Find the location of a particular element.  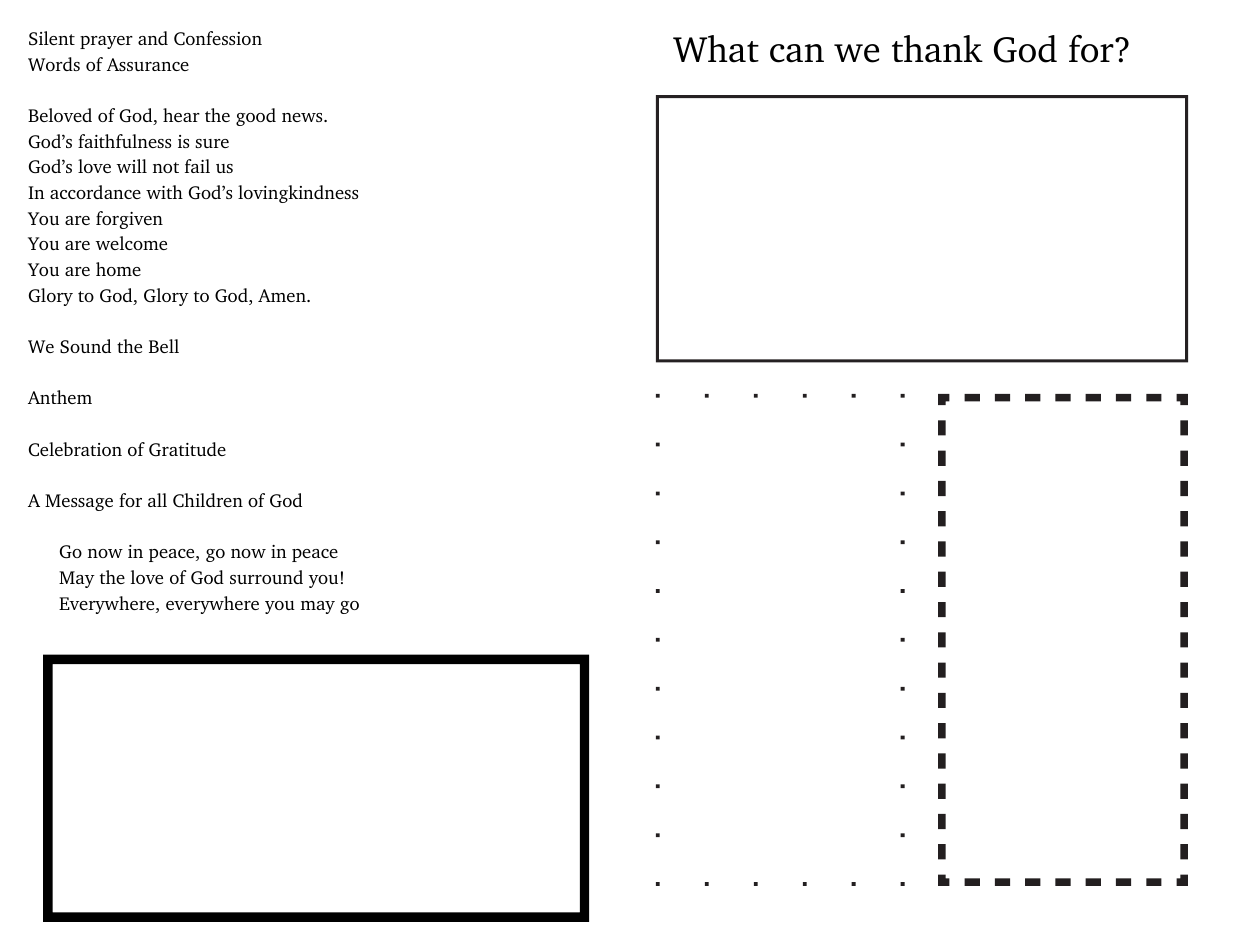

Assurance is located at coordinates (148, 64).
